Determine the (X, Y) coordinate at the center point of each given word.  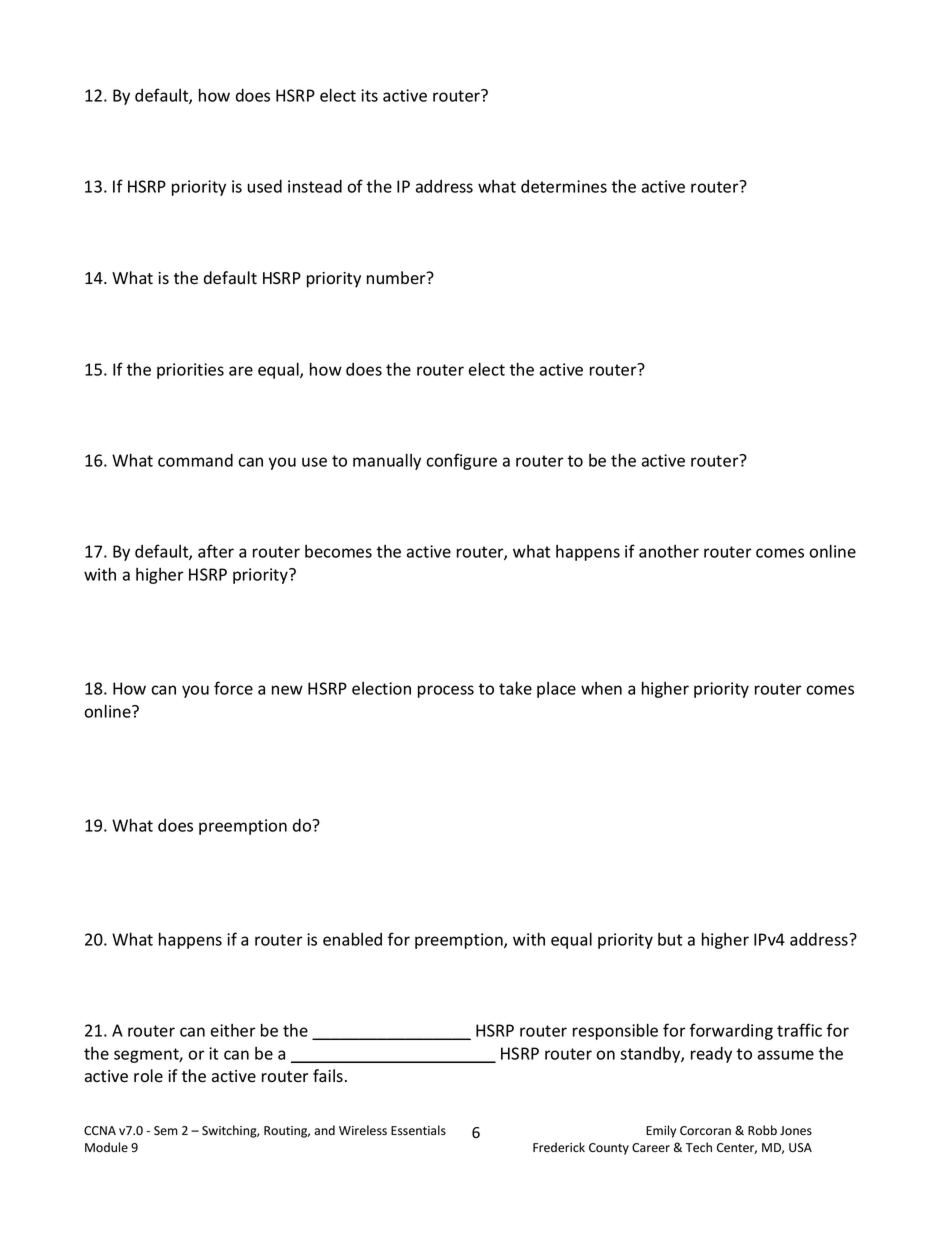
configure (461, 461)
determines (564, 186)
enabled (352, 939)
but (670, 939)
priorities (190, 371)
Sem (166, 1130)
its (369, 95)
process (446, 691)
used (265, 186)
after (216, 551)
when (601, 688)
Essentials (418, 1130)
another (669, 551)
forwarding (731, 1031)
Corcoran (705, 1131)
